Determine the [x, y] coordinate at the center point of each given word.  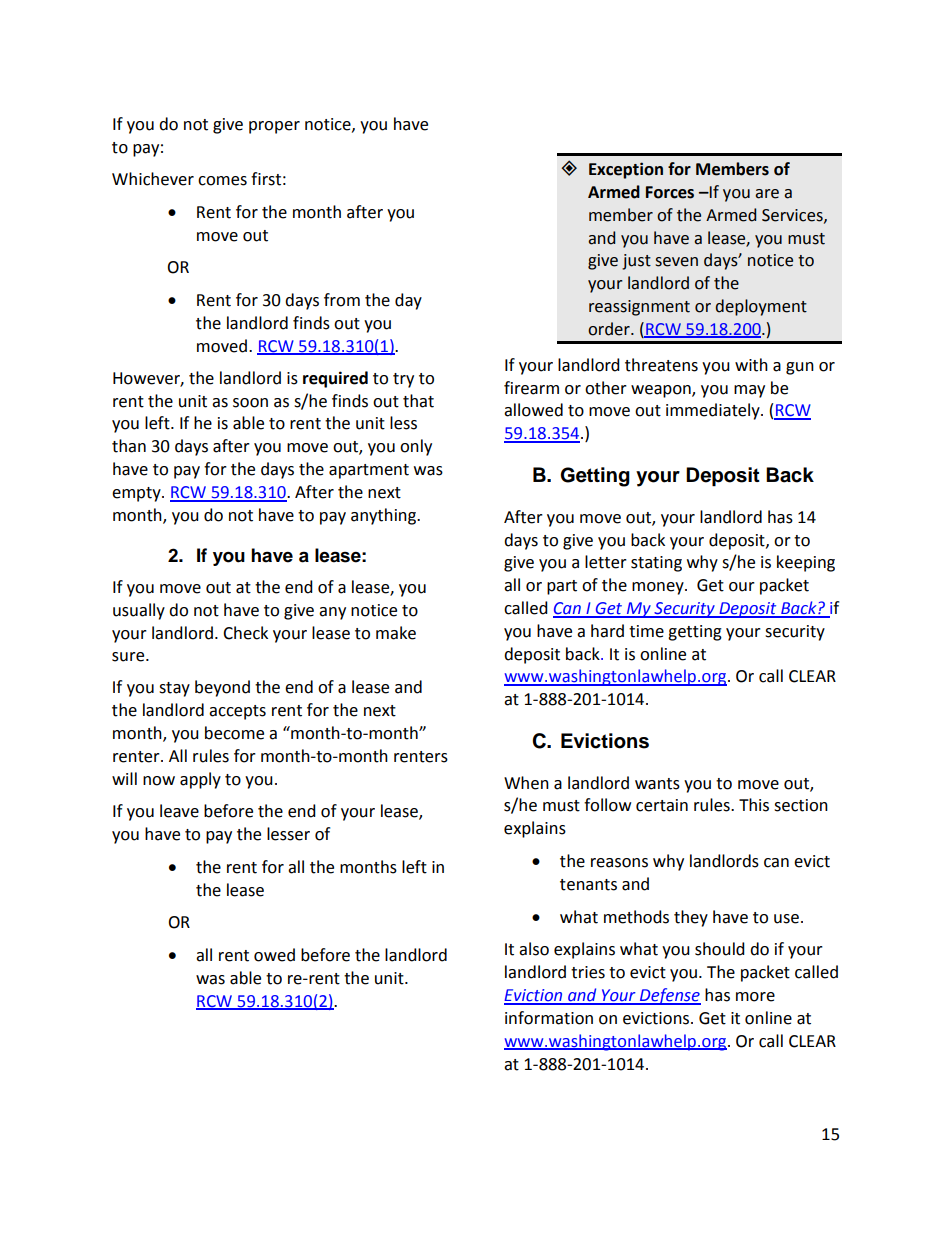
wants [657, 784]
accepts [237, 712]
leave [179, 811]
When [526, 783]
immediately [714, 411]
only [416, 447]
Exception [626, 170]
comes [222, 181]
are [767, 194]
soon [250, 403]
